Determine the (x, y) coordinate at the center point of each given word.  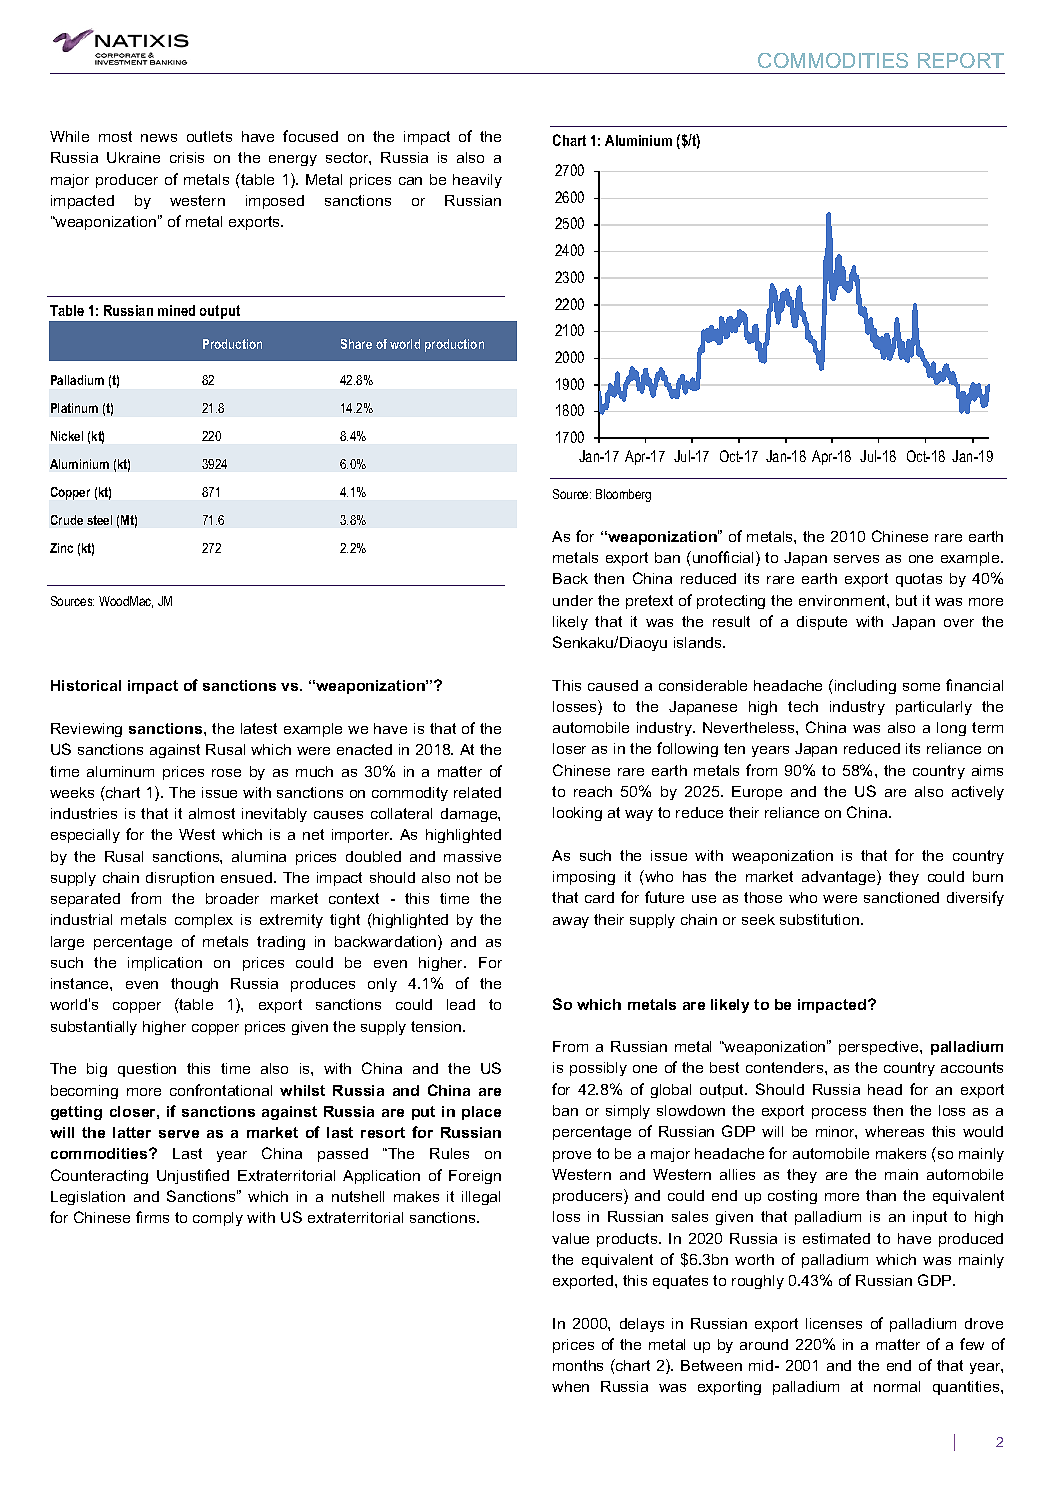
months (578, 1365)
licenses (834, 1323)
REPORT (961, 60)
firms (152, 1217)
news (159, 138)
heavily (477, 181)
